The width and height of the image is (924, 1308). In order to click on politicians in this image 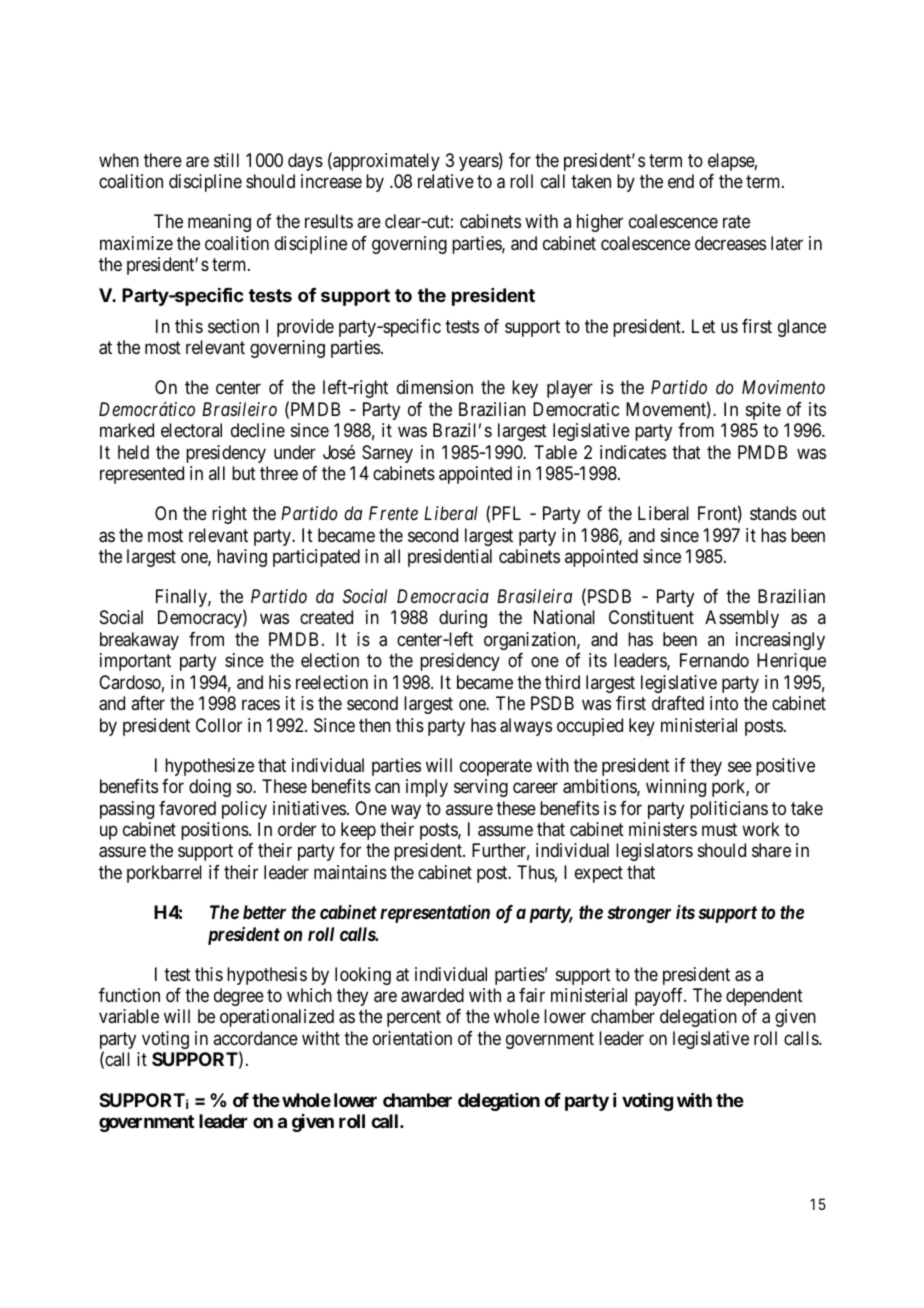, I will do `click(729, 810)`.
